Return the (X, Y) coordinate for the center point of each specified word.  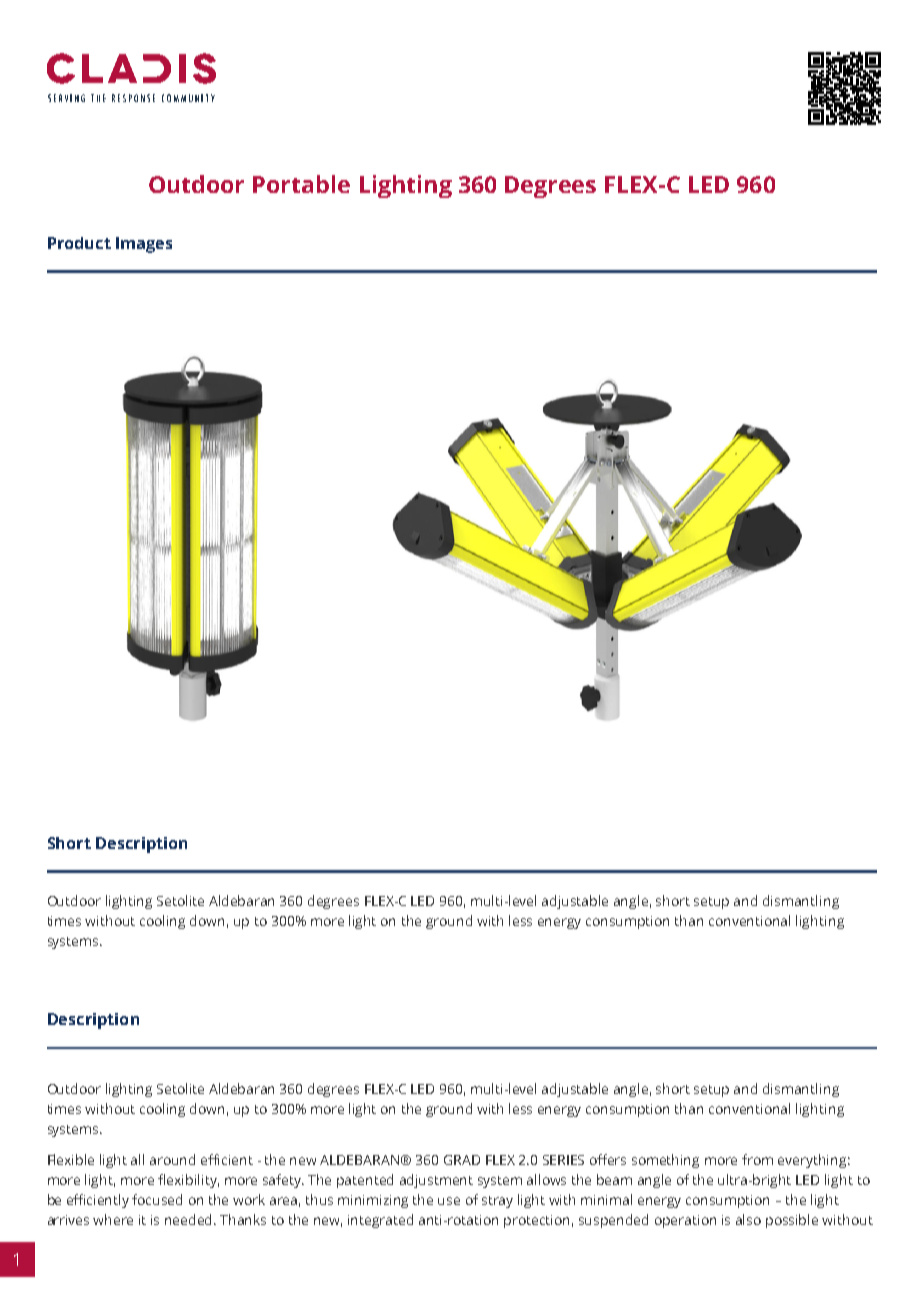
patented (365, 1181)
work (249, 1199)
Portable (301, 184)
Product (79, 243)
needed (190, 1219)
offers (608, 1159)
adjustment (436, 1181)
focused (157, 1199)
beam (614, 1179)
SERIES (563, 1160)
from (757, 1159)
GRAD (462, 1160)
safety (283, 1181)
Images (144, 245)
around (172, 1159)
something (665, 1161)
